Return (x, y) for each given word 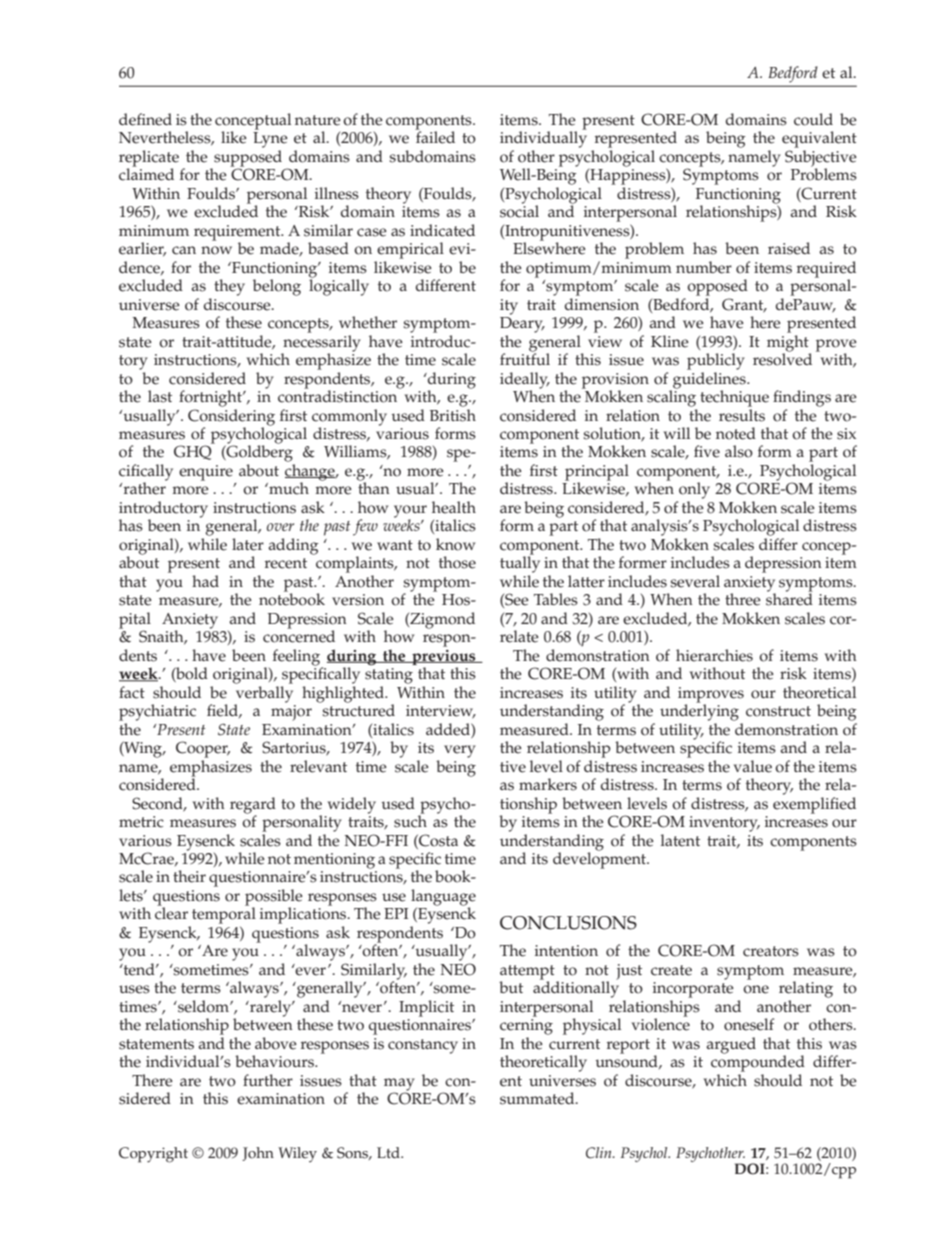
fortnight (211, 398)
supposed (247, 159)
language (443, 898)
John (258, 1154)
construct (778, 711)
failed (435, 136)
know (455, 544)
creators (771, 951)
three (743, 599)
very (460, 751)
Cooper (203, 749)
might (789, 344)
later (248, 544)
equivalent (819, 139)
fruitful (525, 358)
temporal (224, 914)
